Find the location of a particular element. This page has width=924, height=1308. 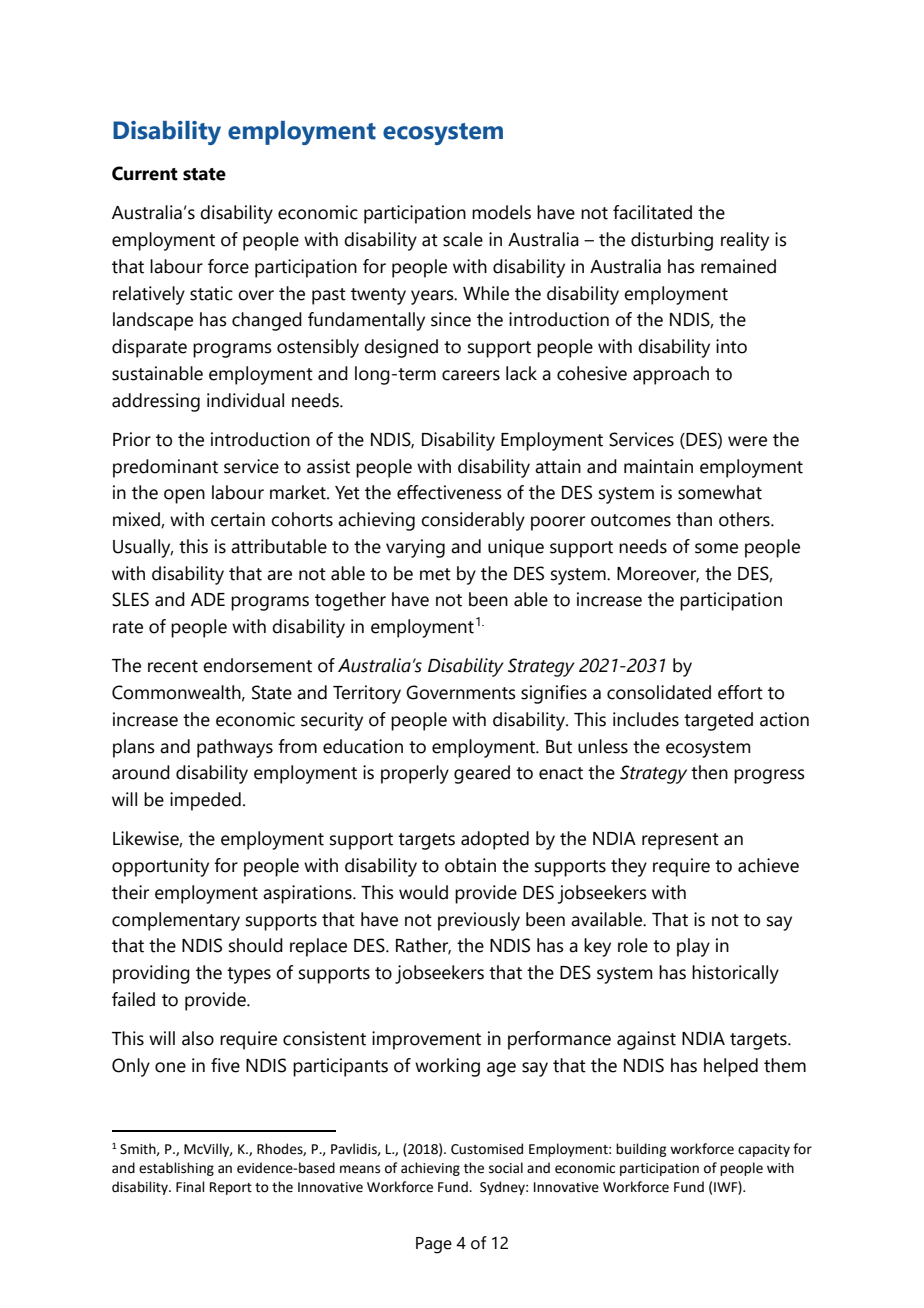

considerably is located at coordinates (473, 521).
